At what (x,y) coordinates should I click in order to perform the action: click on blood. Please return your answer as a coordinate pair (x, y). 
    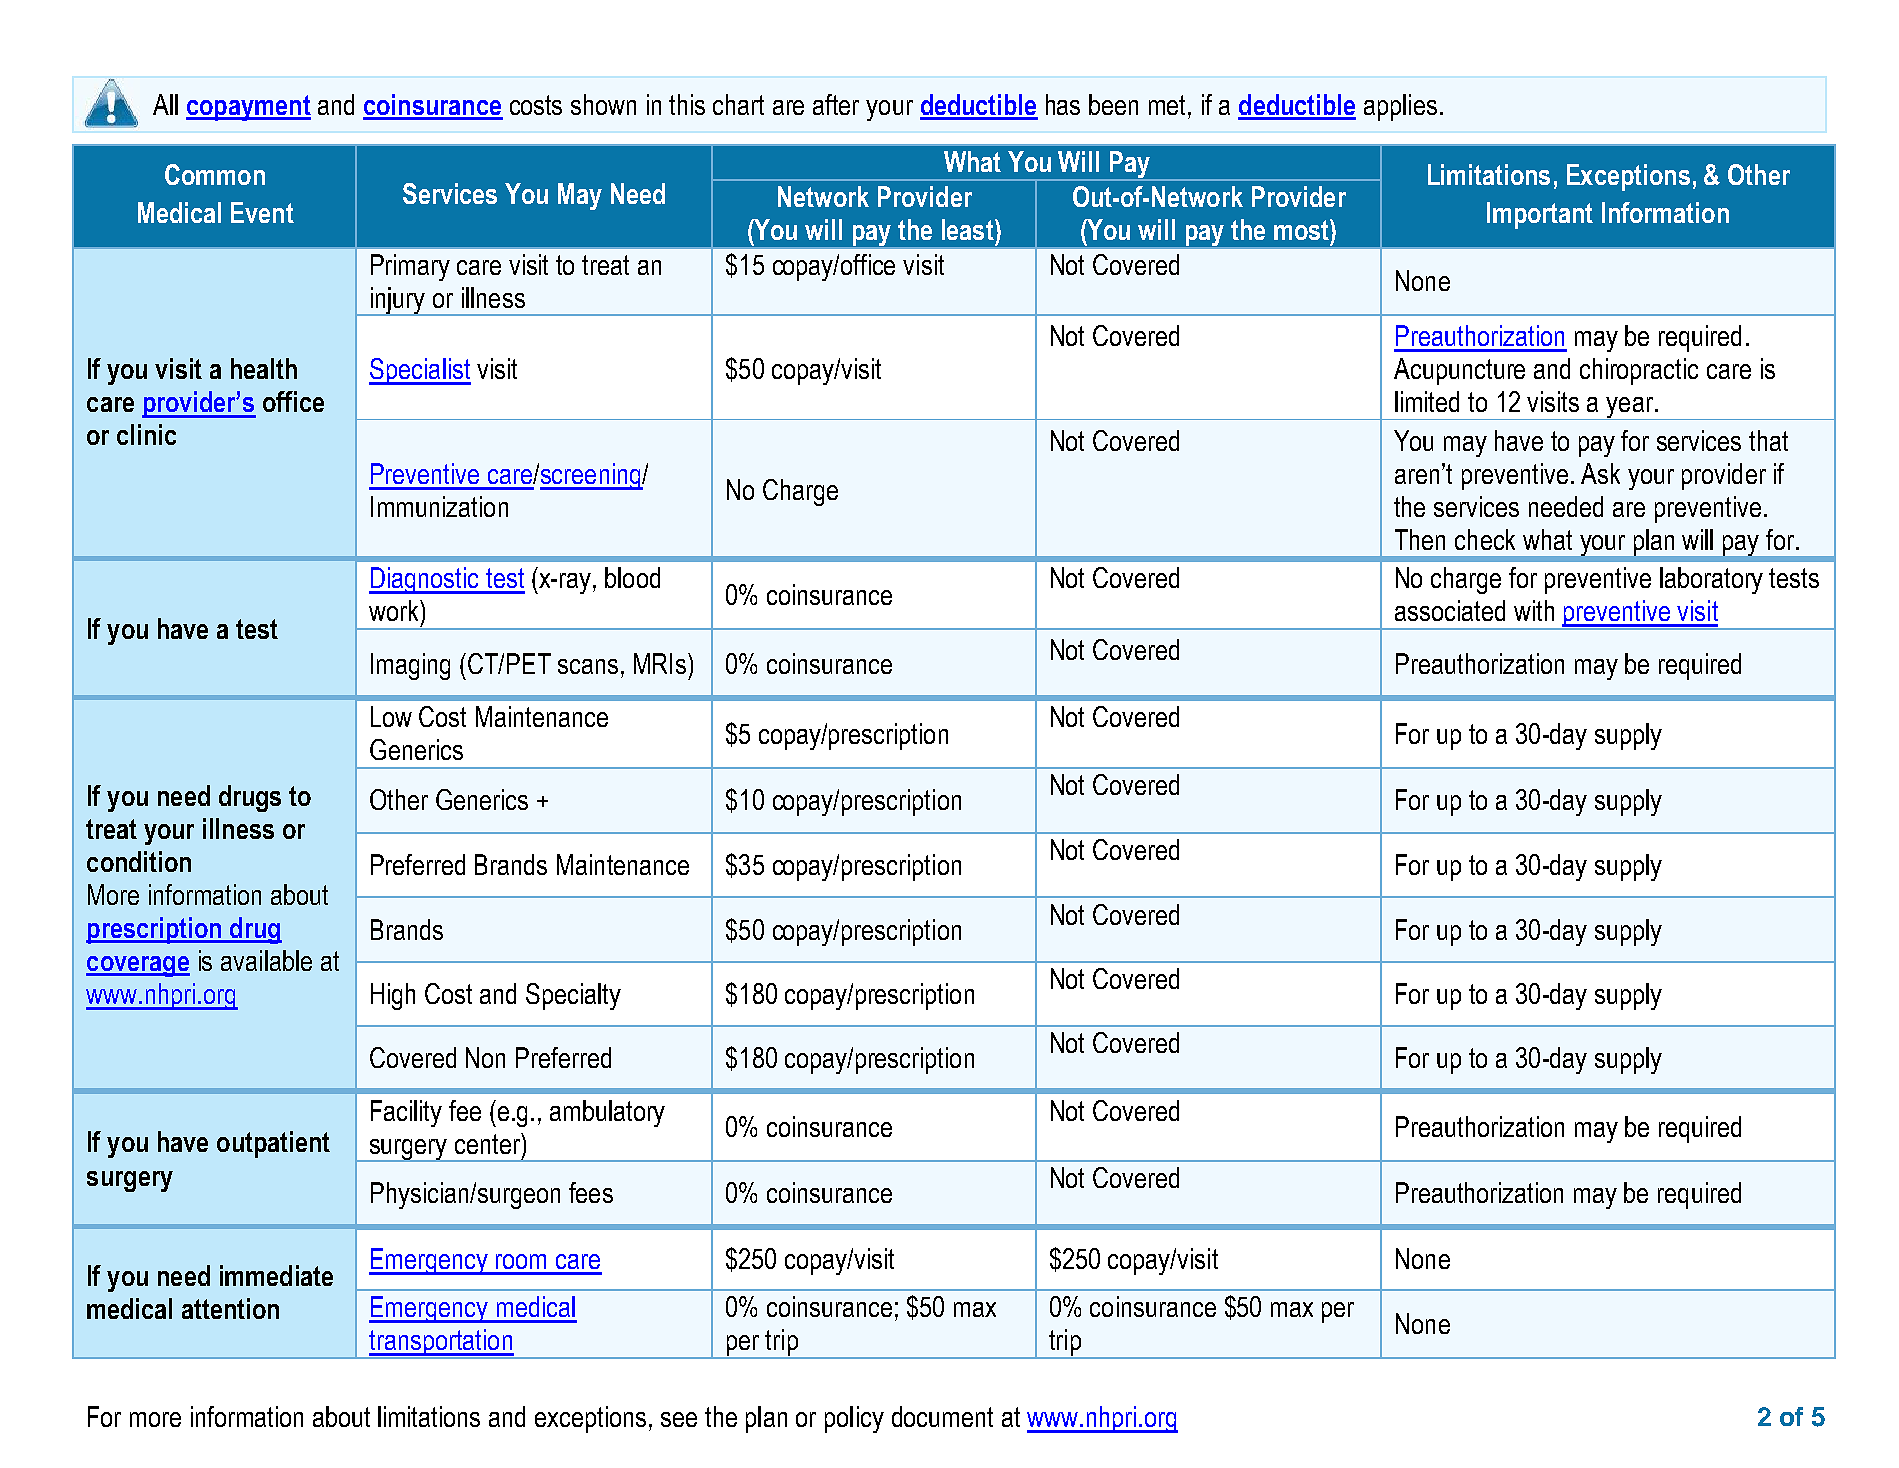
    Looking at the image, I should click on (632, 577).
